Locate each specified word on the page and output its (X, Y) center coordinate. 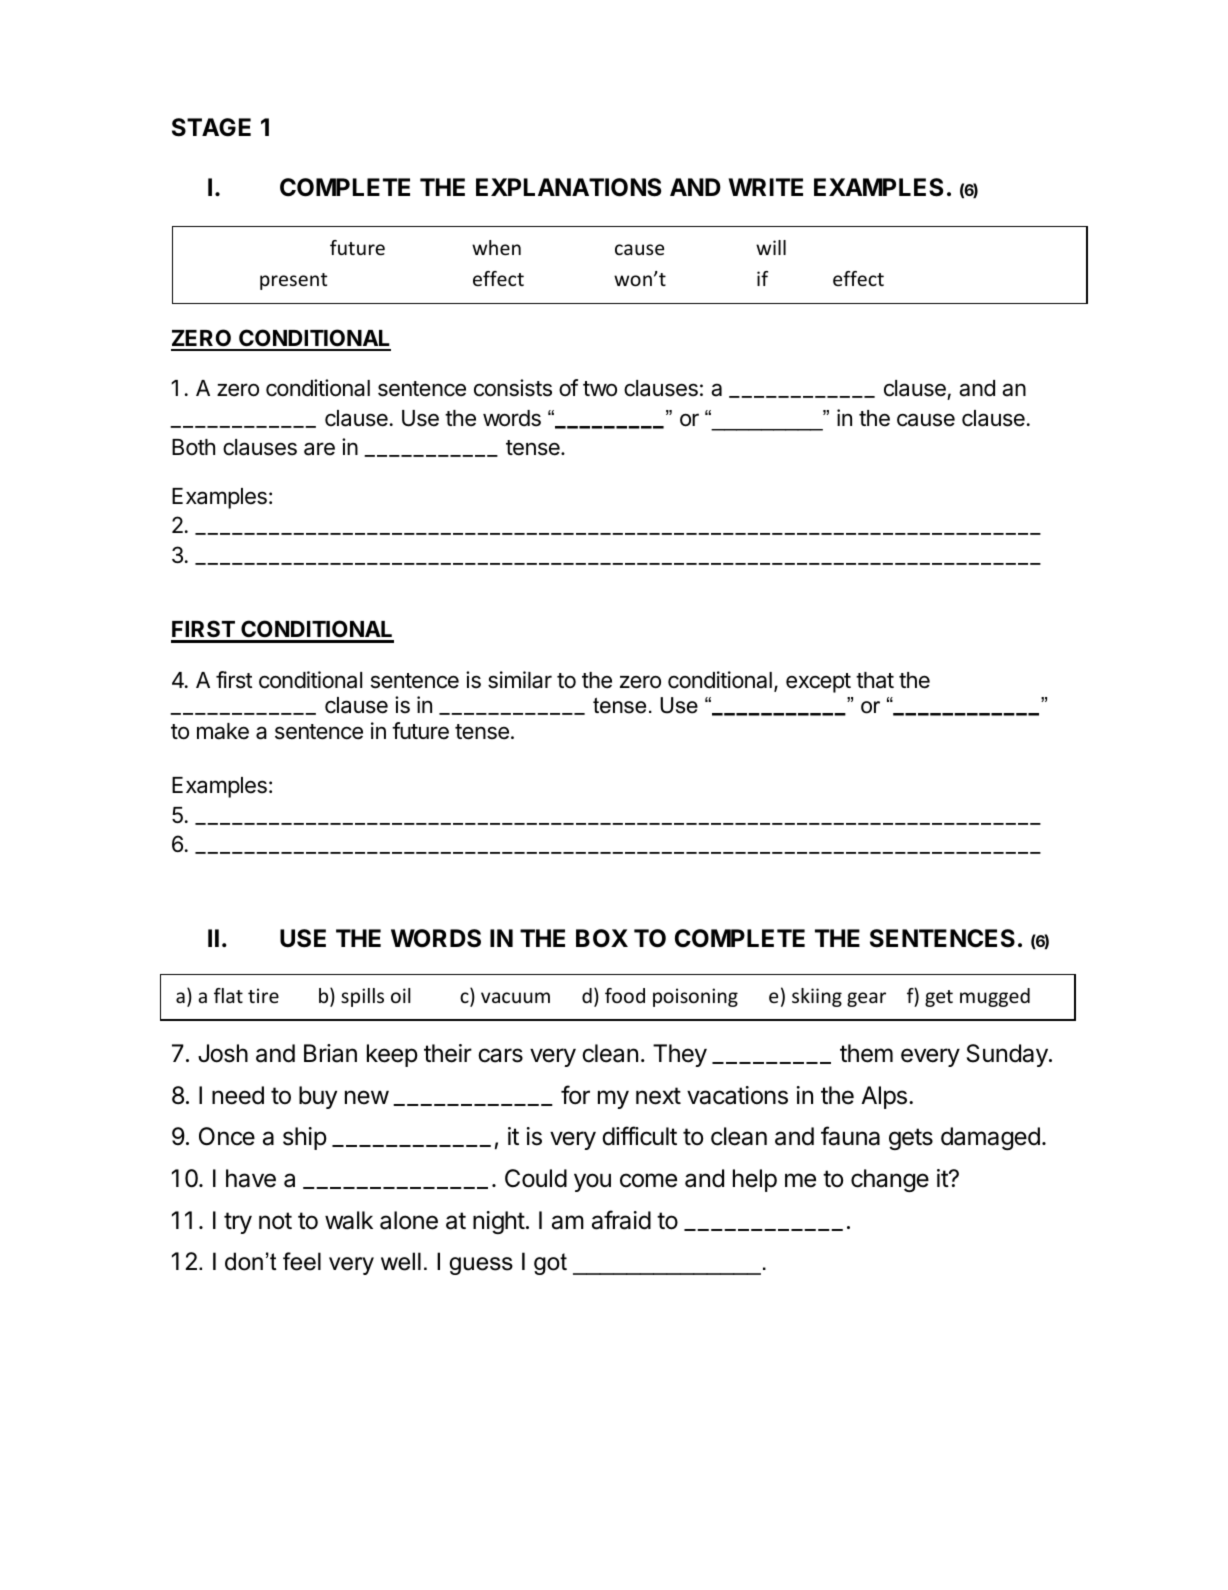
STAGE (211, 127)
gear (866, 999)
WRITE (766, 187)
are (319, 449)
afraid (621, 1220)
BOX (602, 938)
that (875, 680)
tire (263, 995)
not (275, 1221)
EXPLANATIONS (568, 187)
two (600, 389)
